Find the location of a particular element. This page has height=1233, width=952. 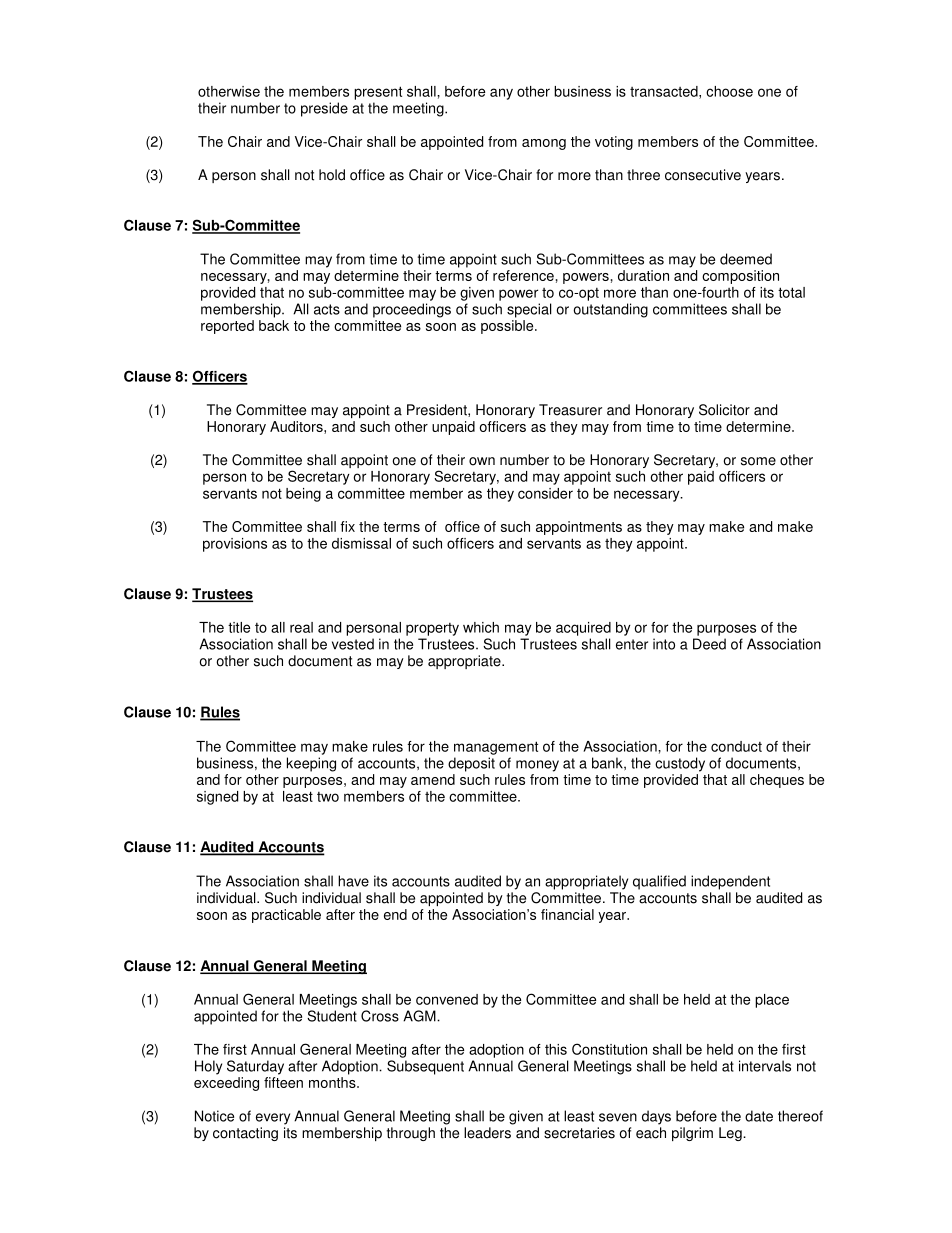

every is located at coordinates (273, 1119).
